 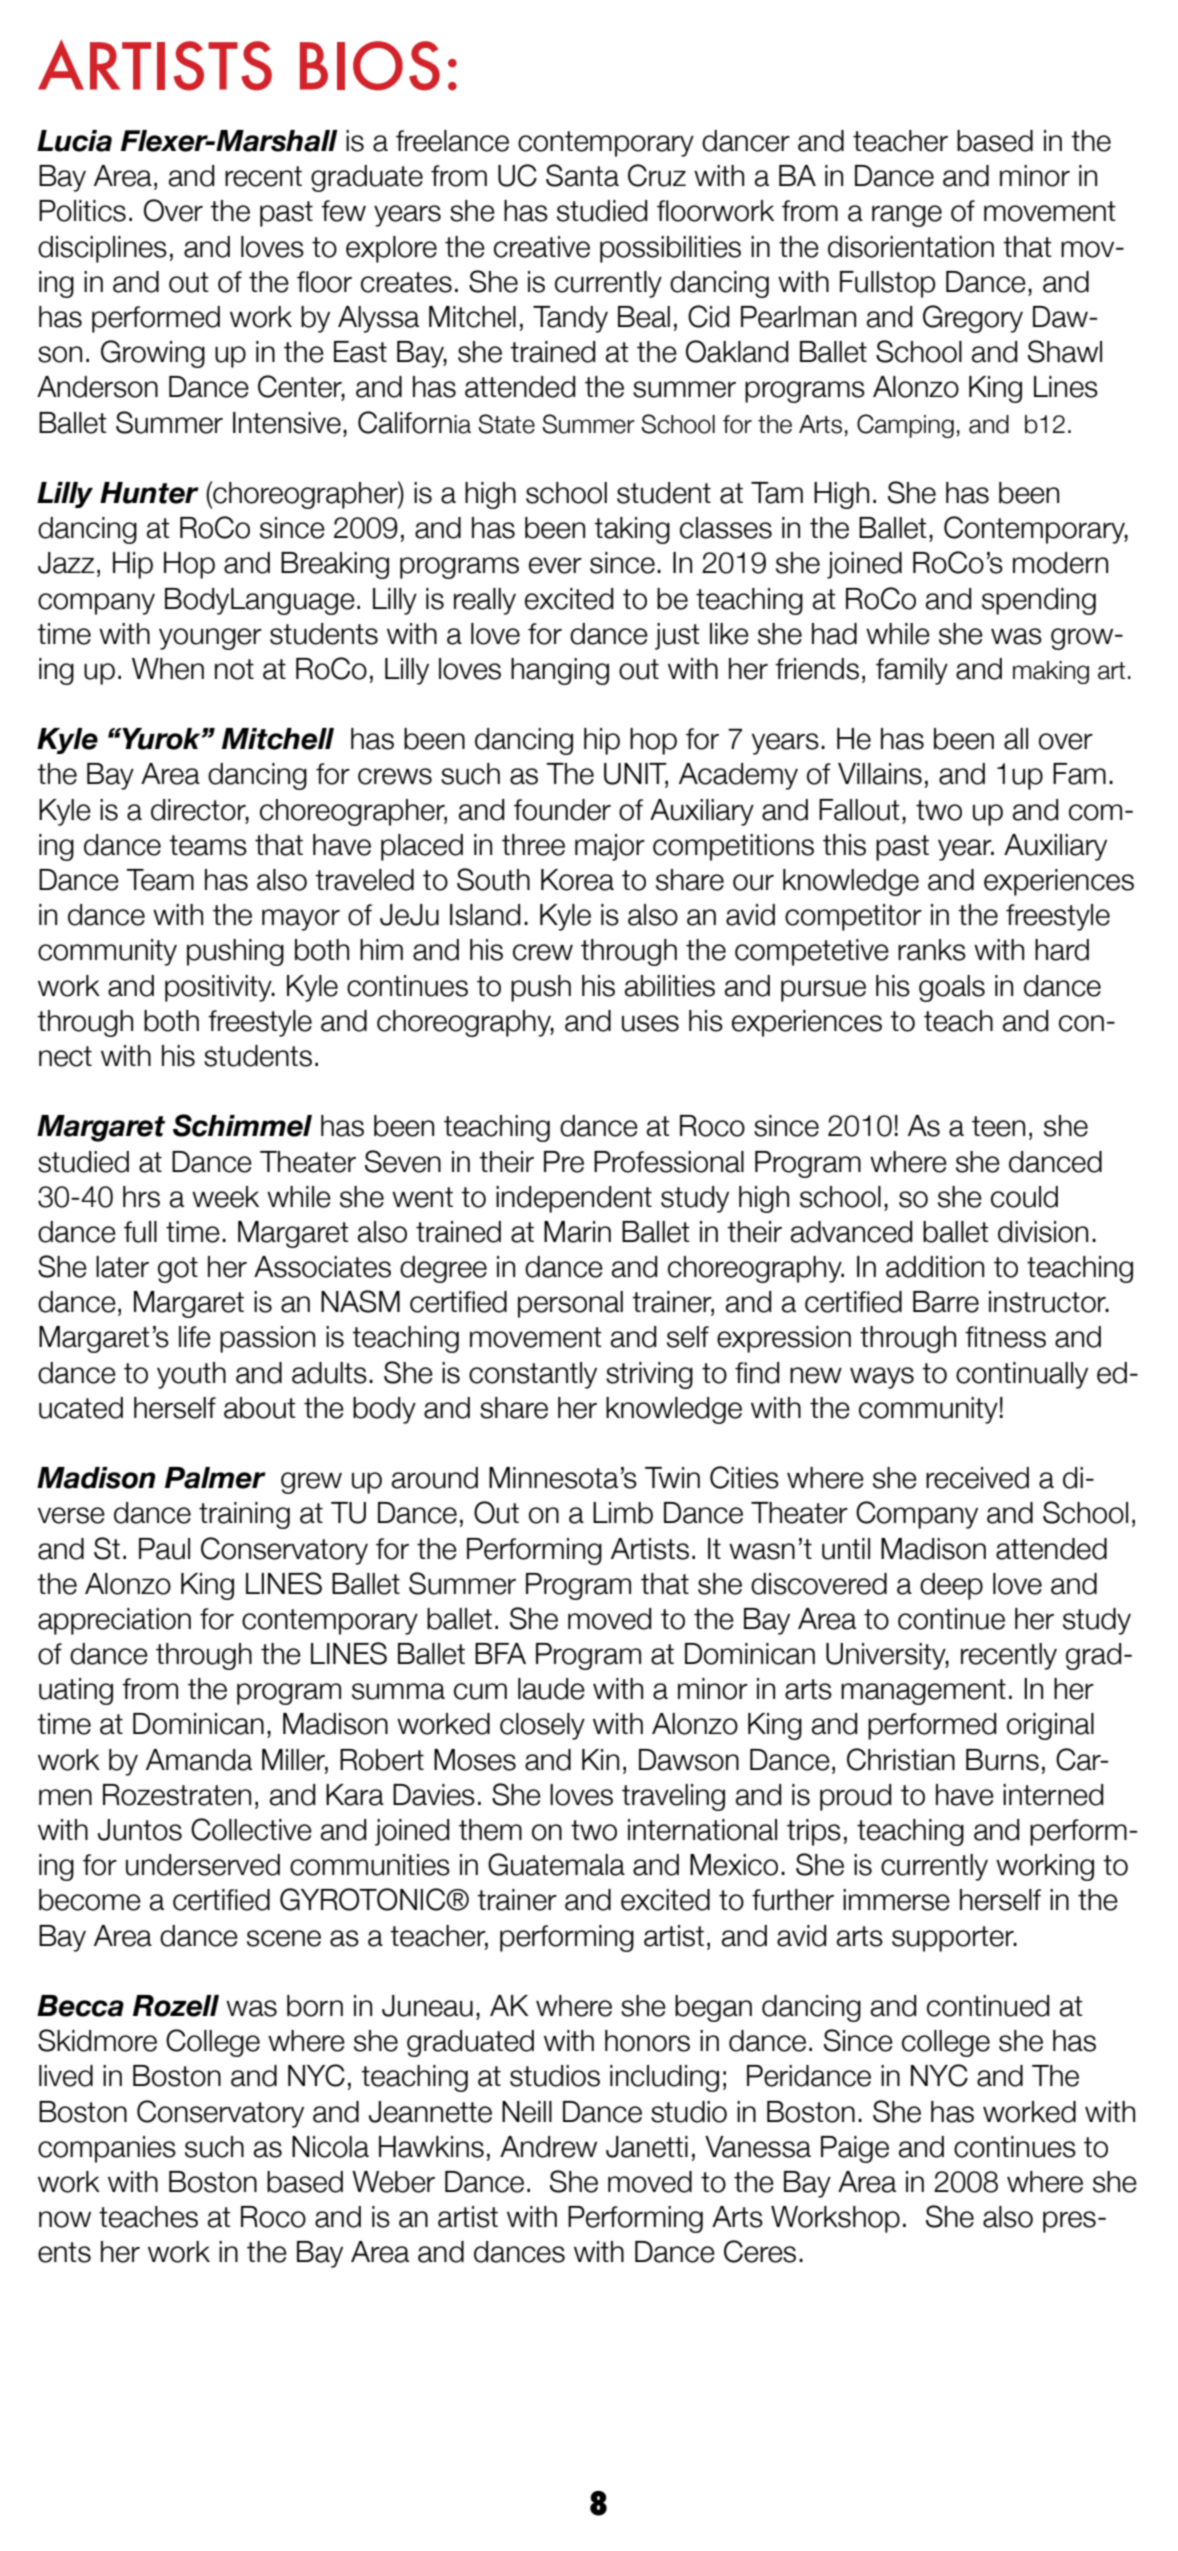 I want to click on companies, so click(x=107, y=2149).
